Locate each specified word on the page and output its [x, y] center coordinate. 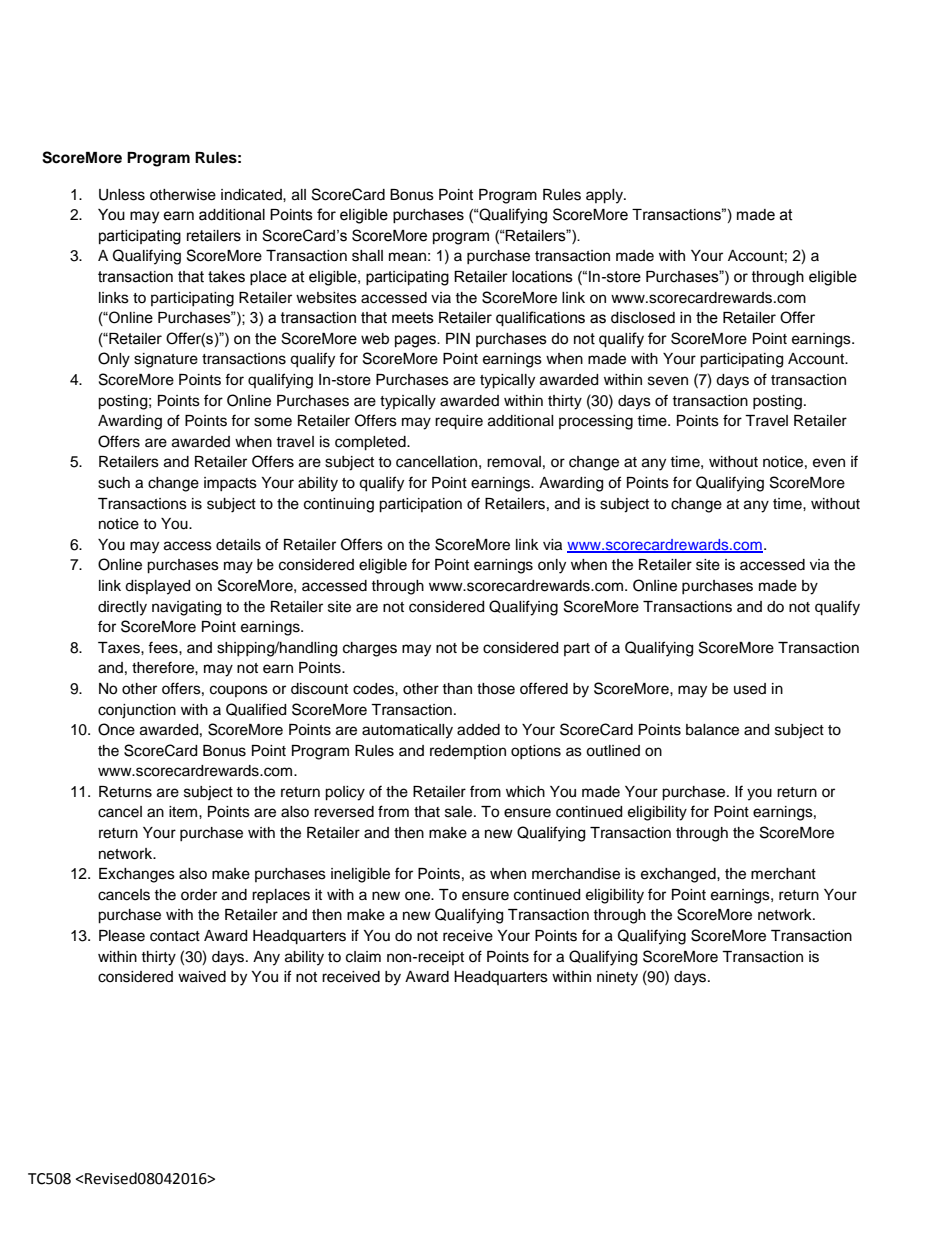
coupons [239, 691]
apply [606, 196]
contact [175, 936]
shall [367, 256]
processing [596, 422]
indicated [252, 195]
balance [712, 730]
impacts [230, 484]
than [457, 688]
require [459, 422]
